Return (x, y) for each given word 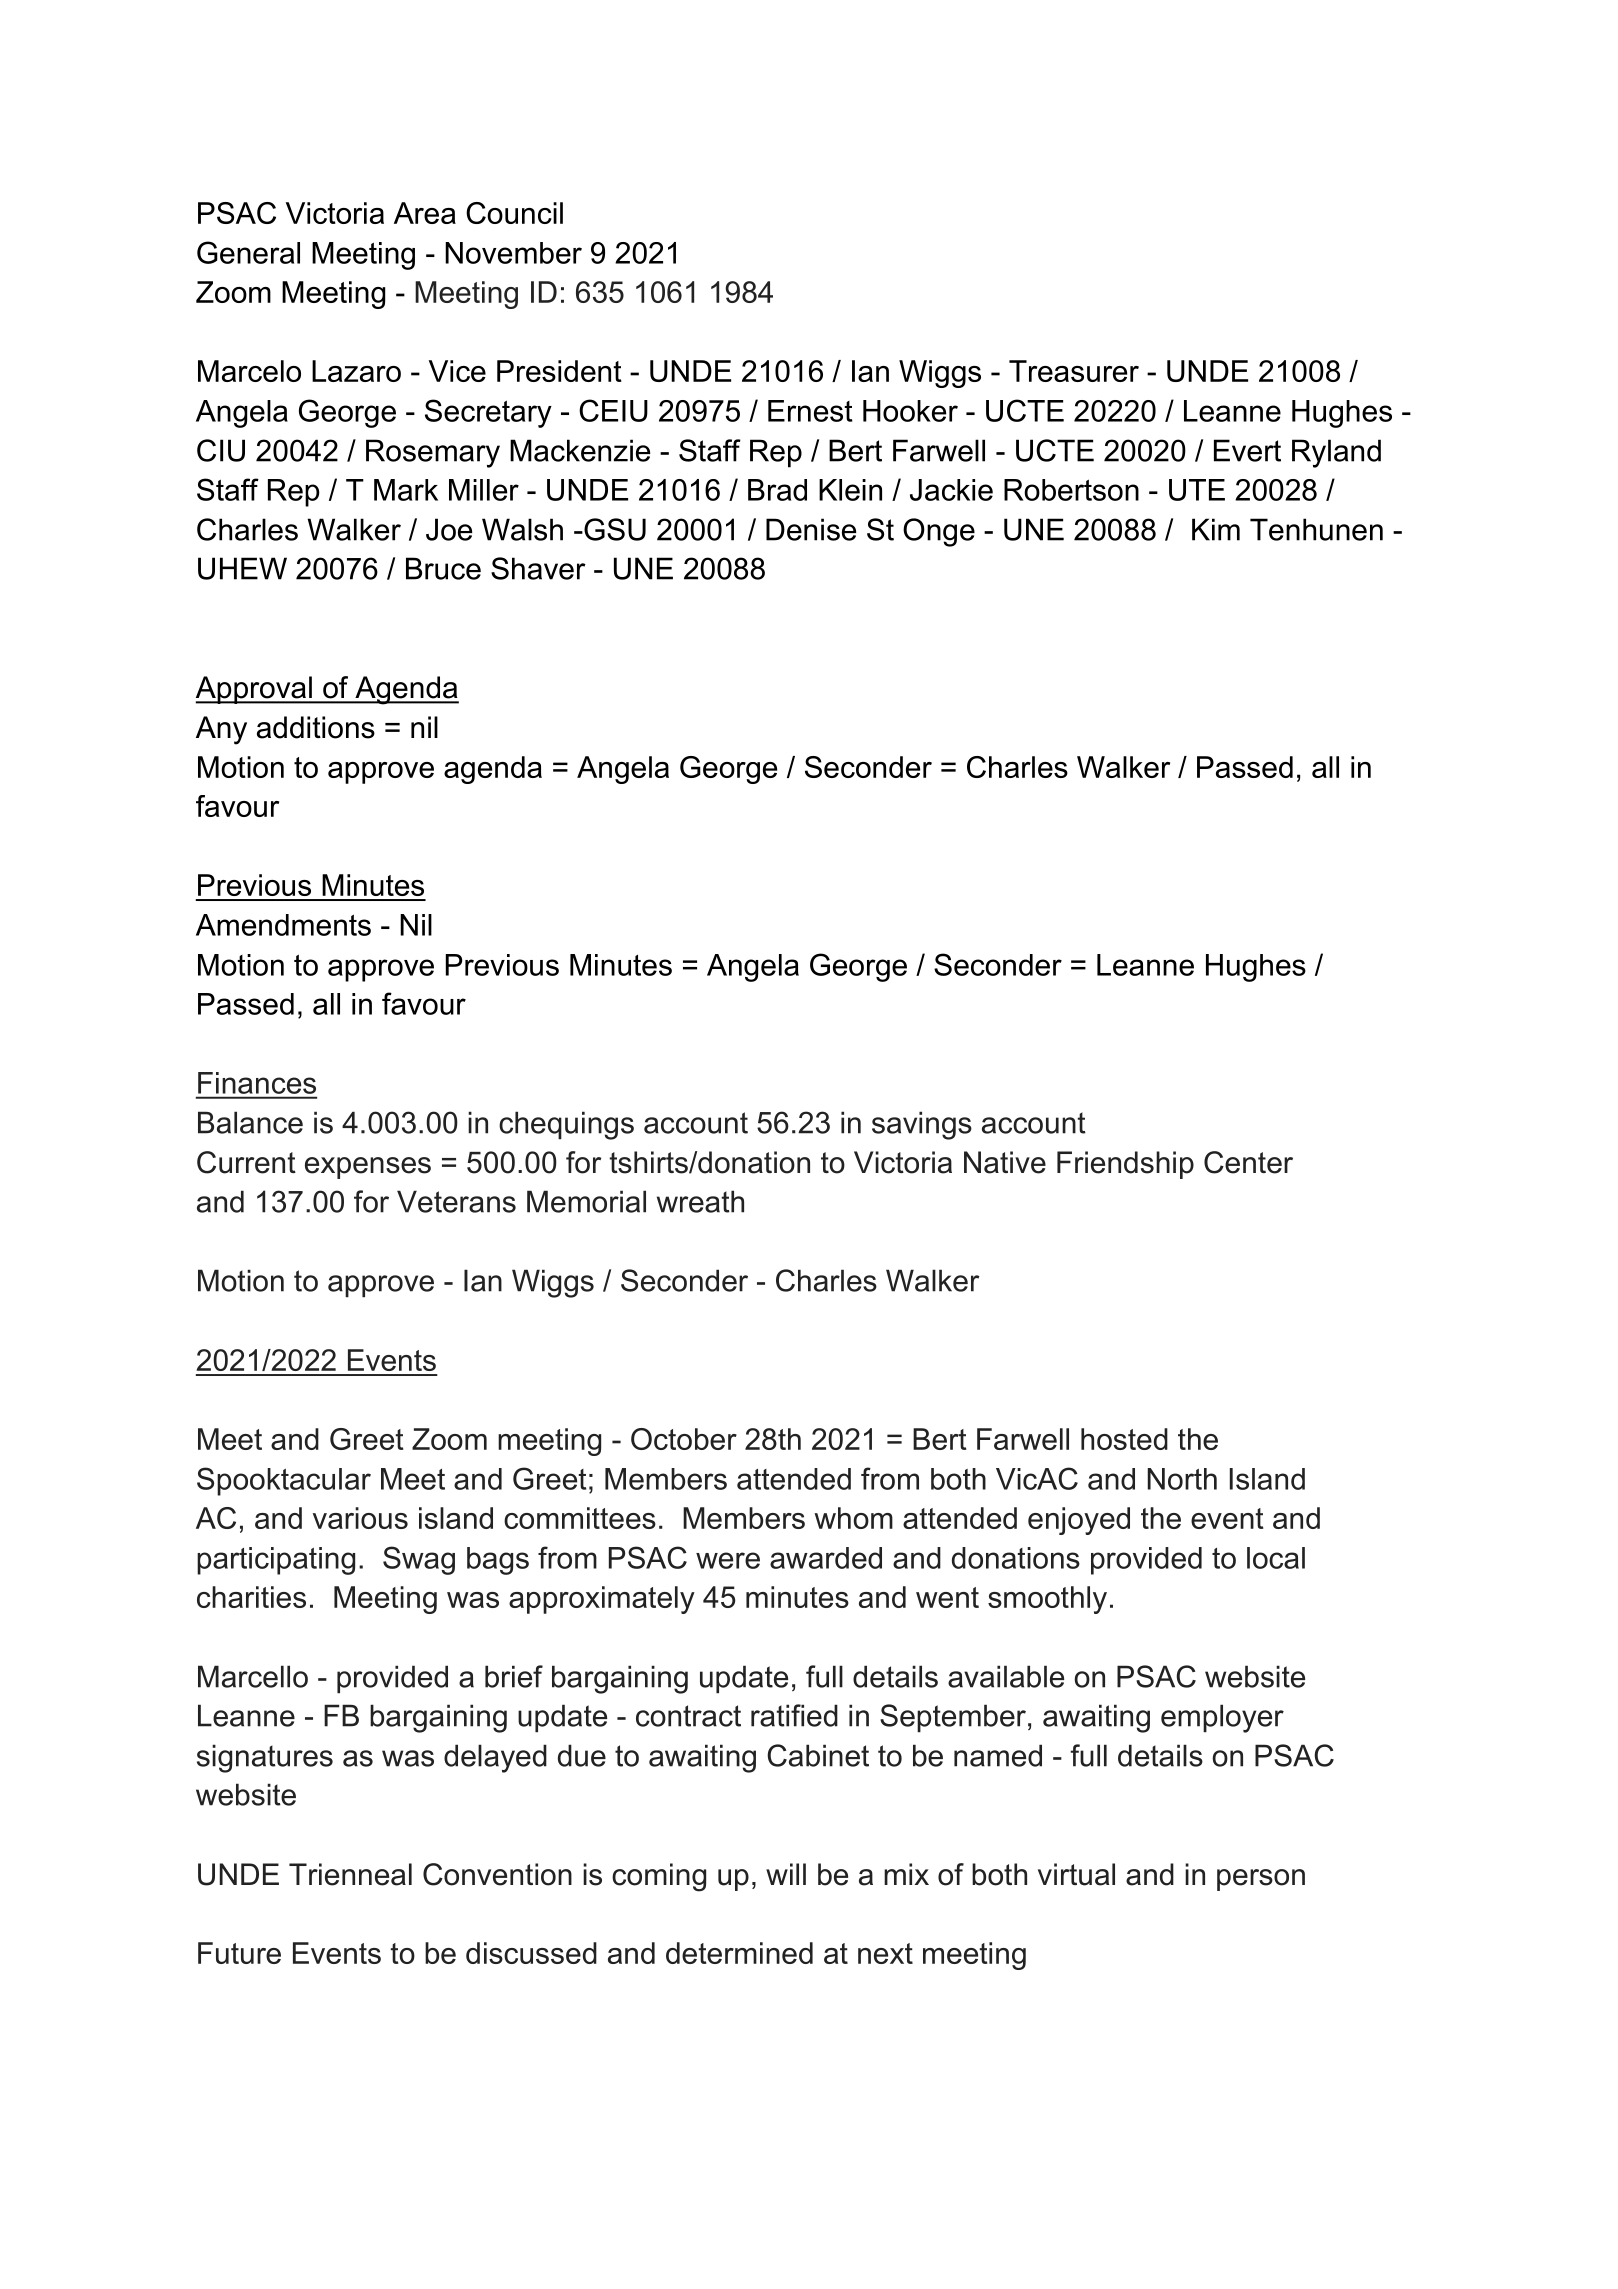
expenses (368, 1168)
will (786, 1874)
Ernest (810, 411)
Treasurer (1074, 371)
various (360, 1518)
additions (316, 727)
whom (853, 1518)
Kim (1216, 529)
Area (425, 213)
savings (922, 1125)
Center (1248, 1162)
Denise (811, 529)
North (1182, 1479)
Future (239, 1953)
